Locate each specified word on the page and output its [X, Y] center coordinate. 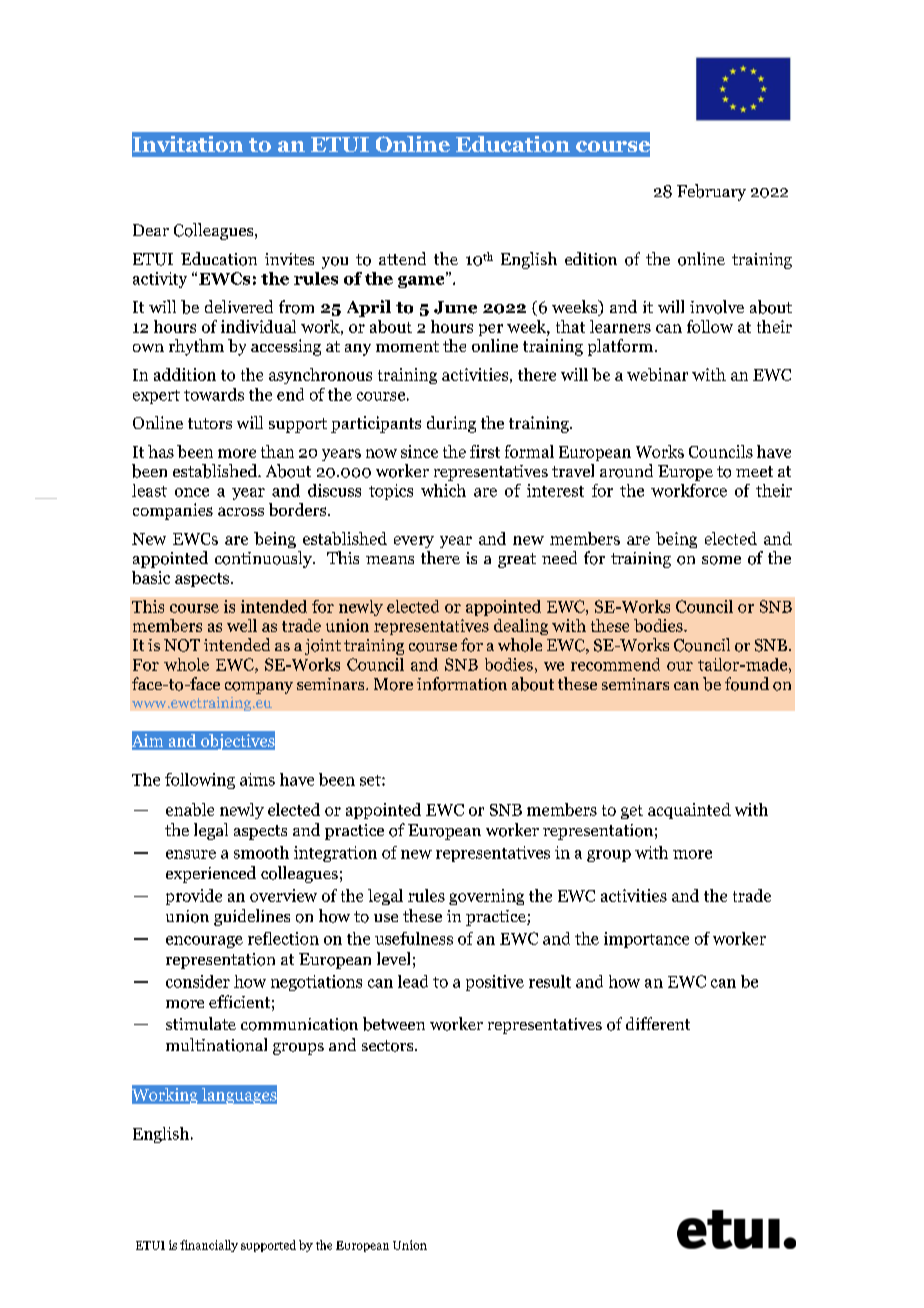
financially [209, 1246]
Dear [151, 230]
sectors [389, 1046]
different [658, 1023]
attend [402, 258]
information [462, 684]
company [259, 688]
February [711, 192]
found [747, 684]
